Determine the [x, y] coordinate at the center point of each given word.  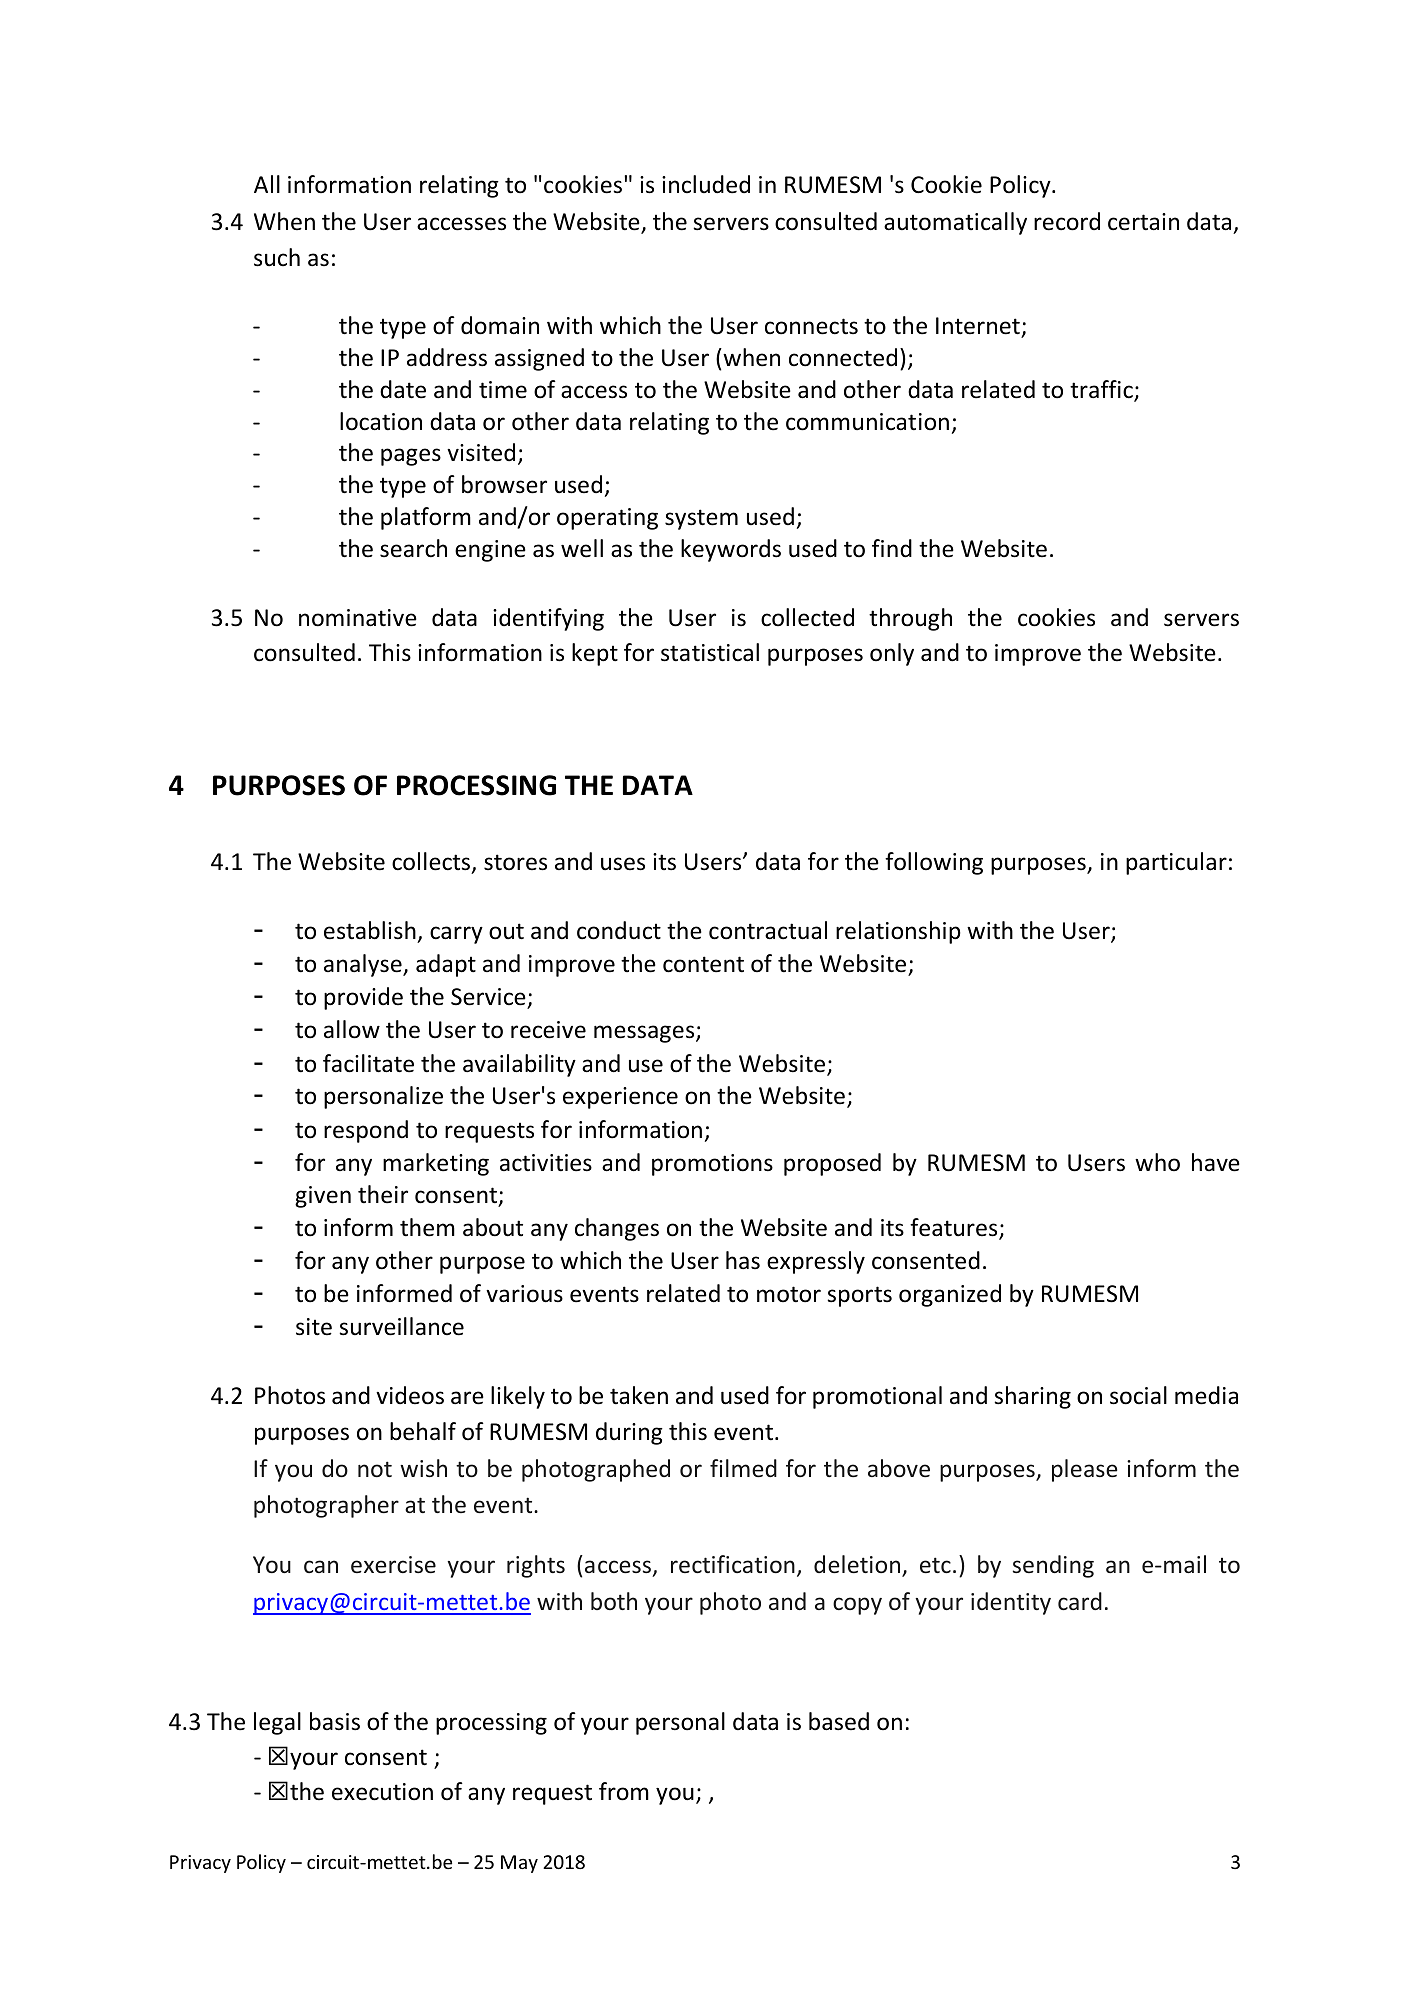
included [706, 184]
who [1157, 1162]
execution [382, 1792]
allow [352, 1029]
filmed [743, 1468]
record [1067, 221]
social [1138, 1395]
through [910, 619]
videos [410, 1395]
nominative [358, 618]
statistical [710, 652]
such [277, 257]
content [703, 964]
